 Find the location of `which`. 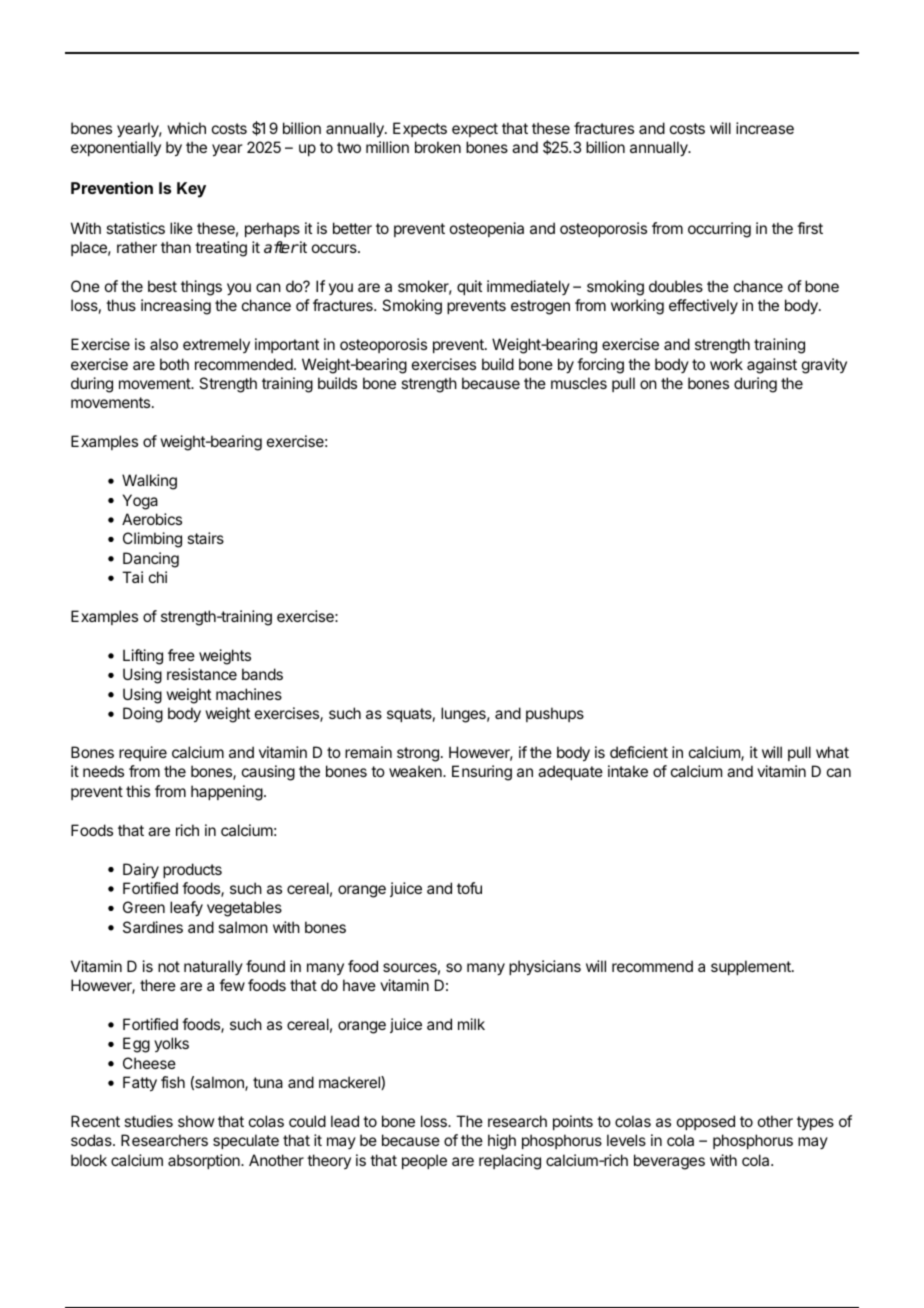

which is located at coordinates (186, 128).
